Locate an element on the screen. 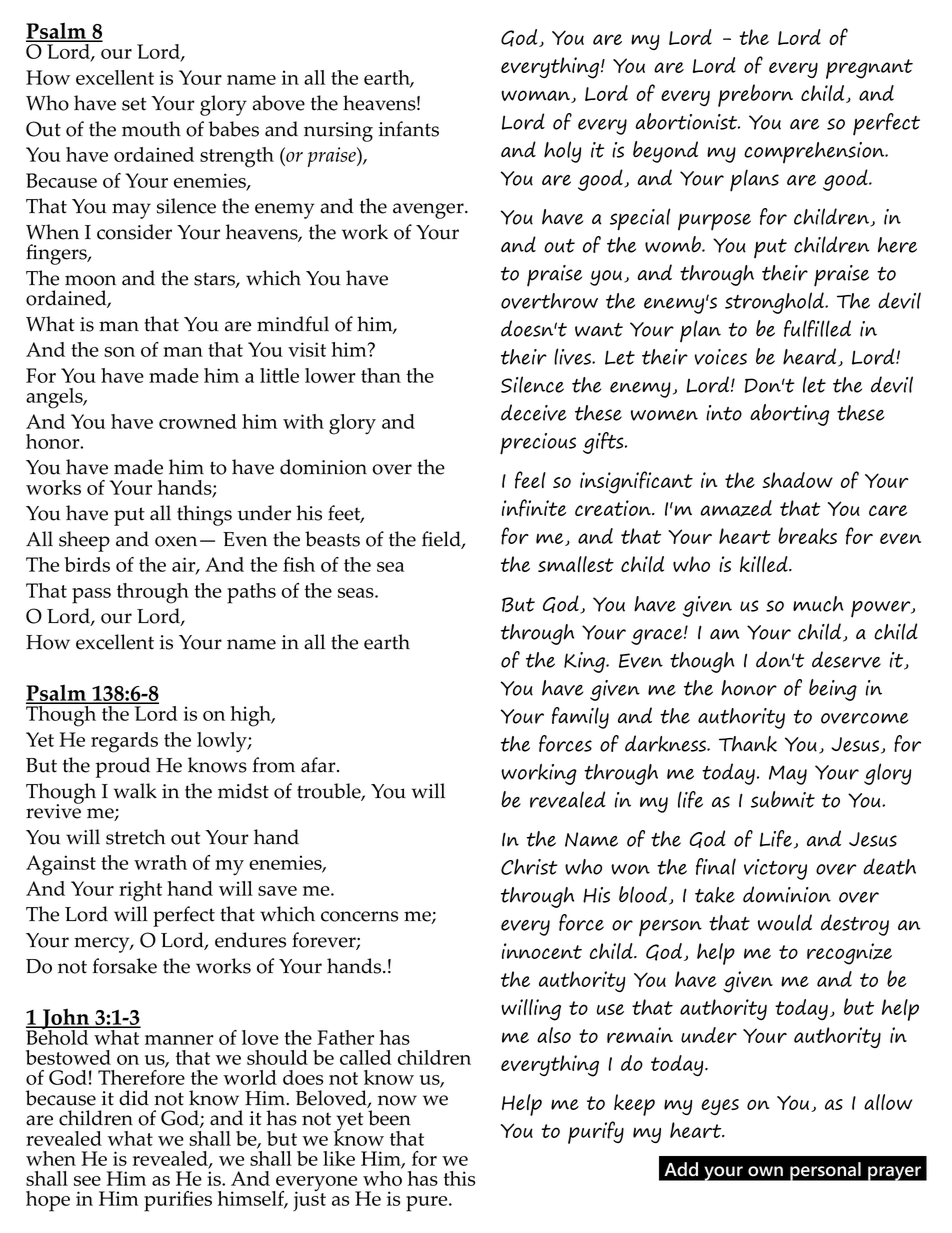 This screenshot has height=1233, width=952. comprehension is located at coordinates (815, 153).
